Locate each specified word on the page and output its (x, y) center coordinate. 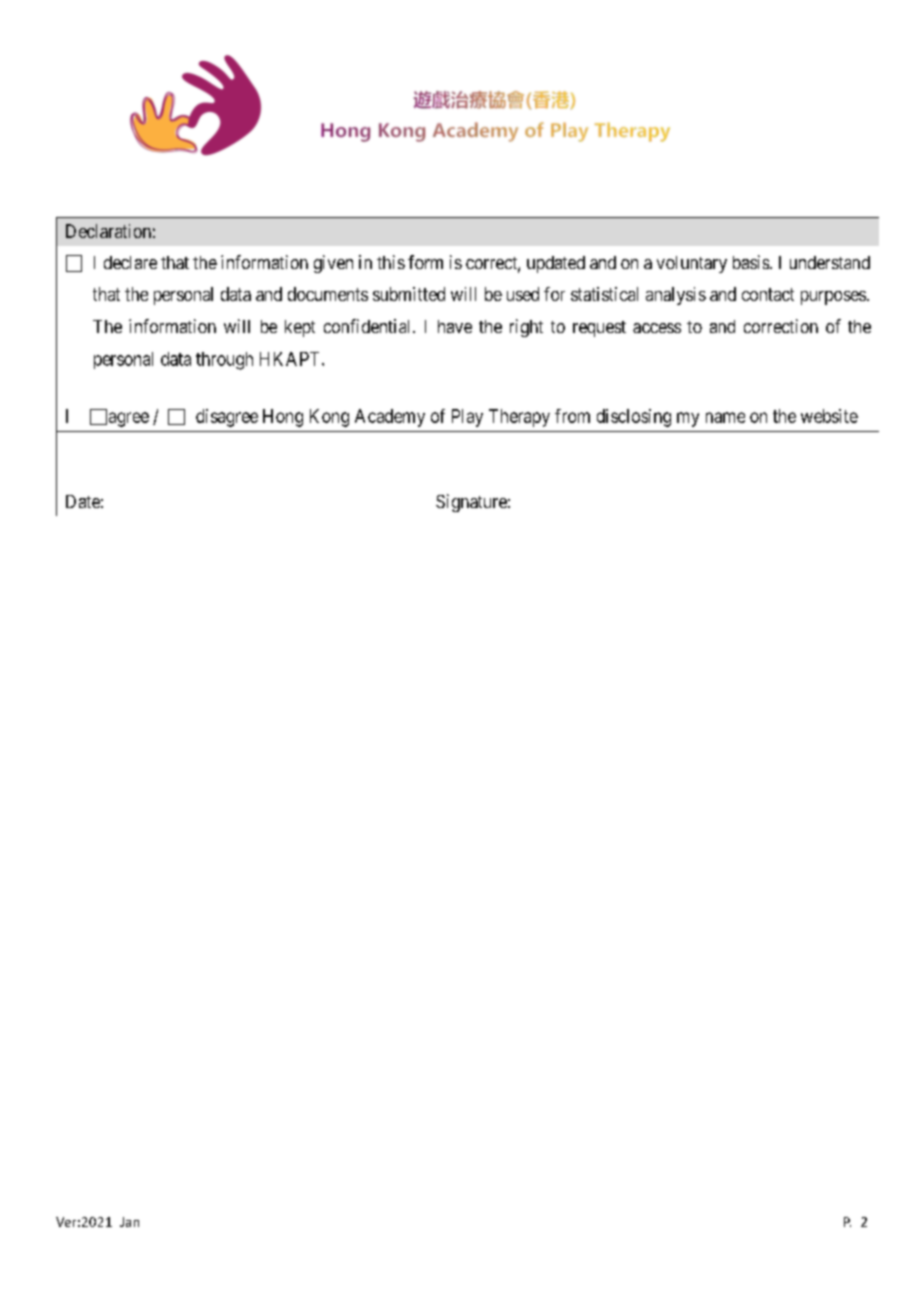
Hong (283, 418)
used (523, 294)
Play (467, 418)
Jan (129, 1222)
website (829, 416)
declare (130, 262)
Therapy (519, 418)
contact (768, 294)
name (725, 417)
